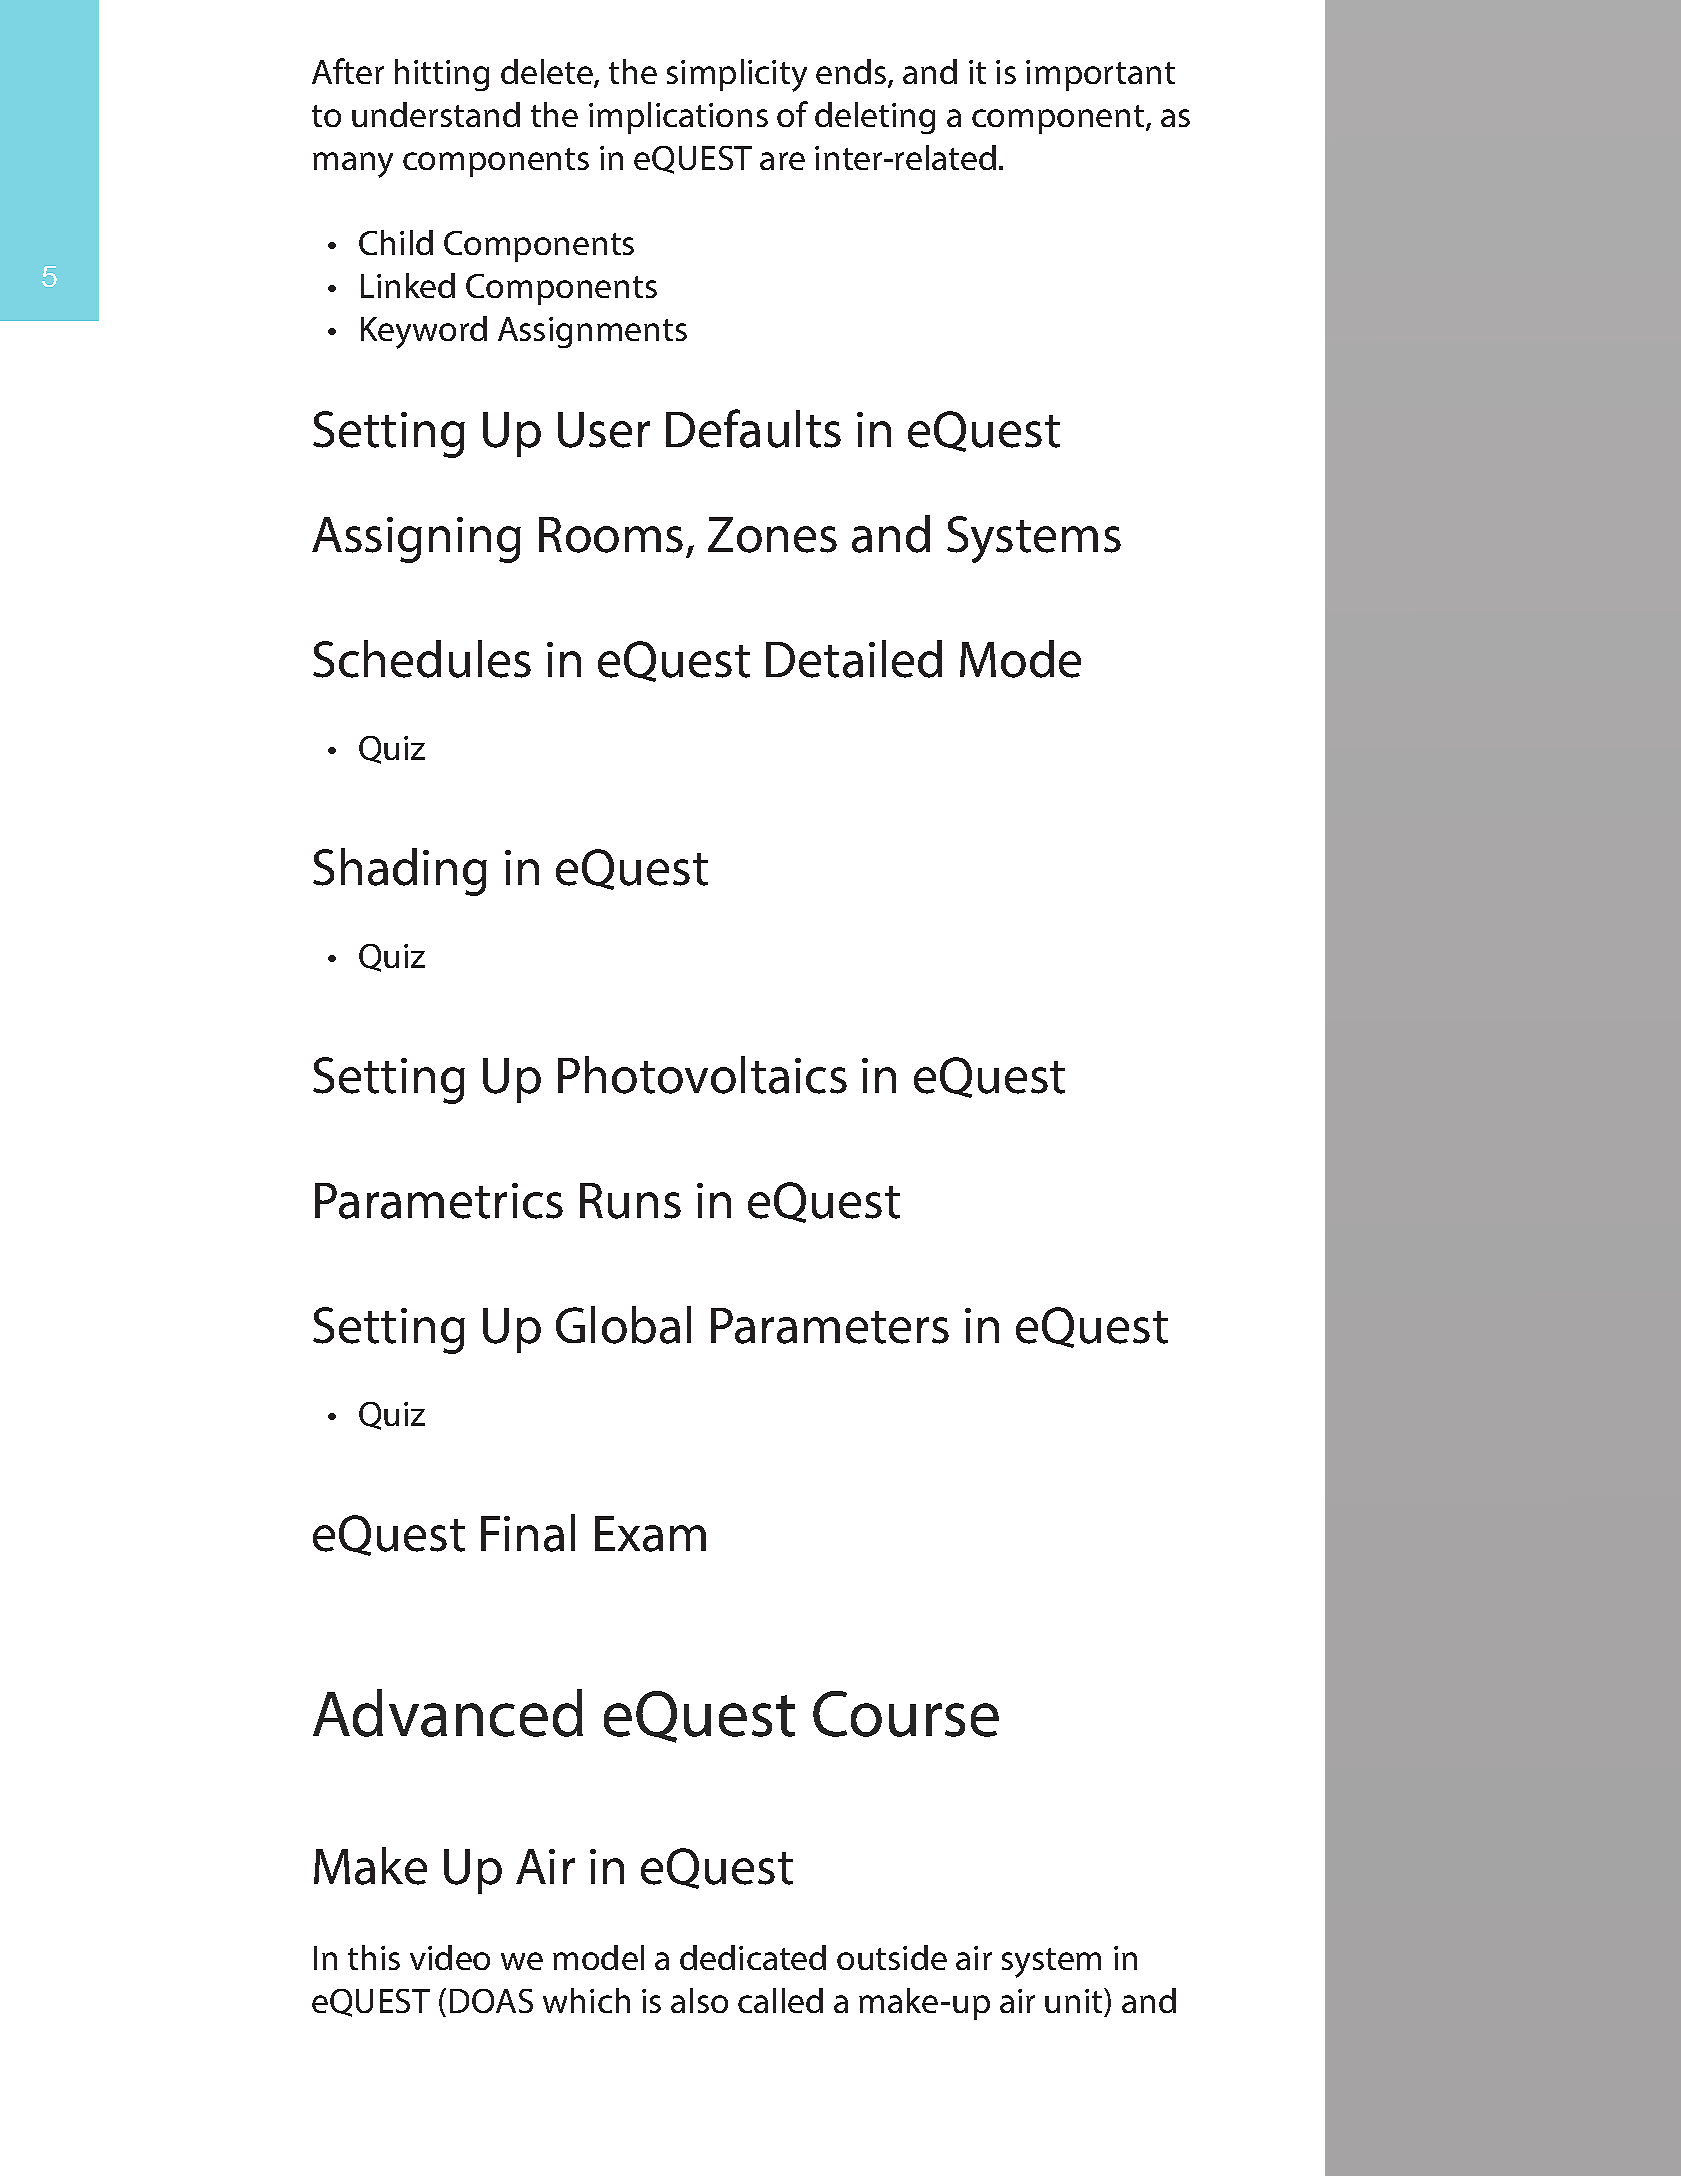 This screenshot has height=2176, width=1681. What do you see at coordinates (400, 872) in the screenshot?
I see `Shading` at bounding box center [400, 872].
